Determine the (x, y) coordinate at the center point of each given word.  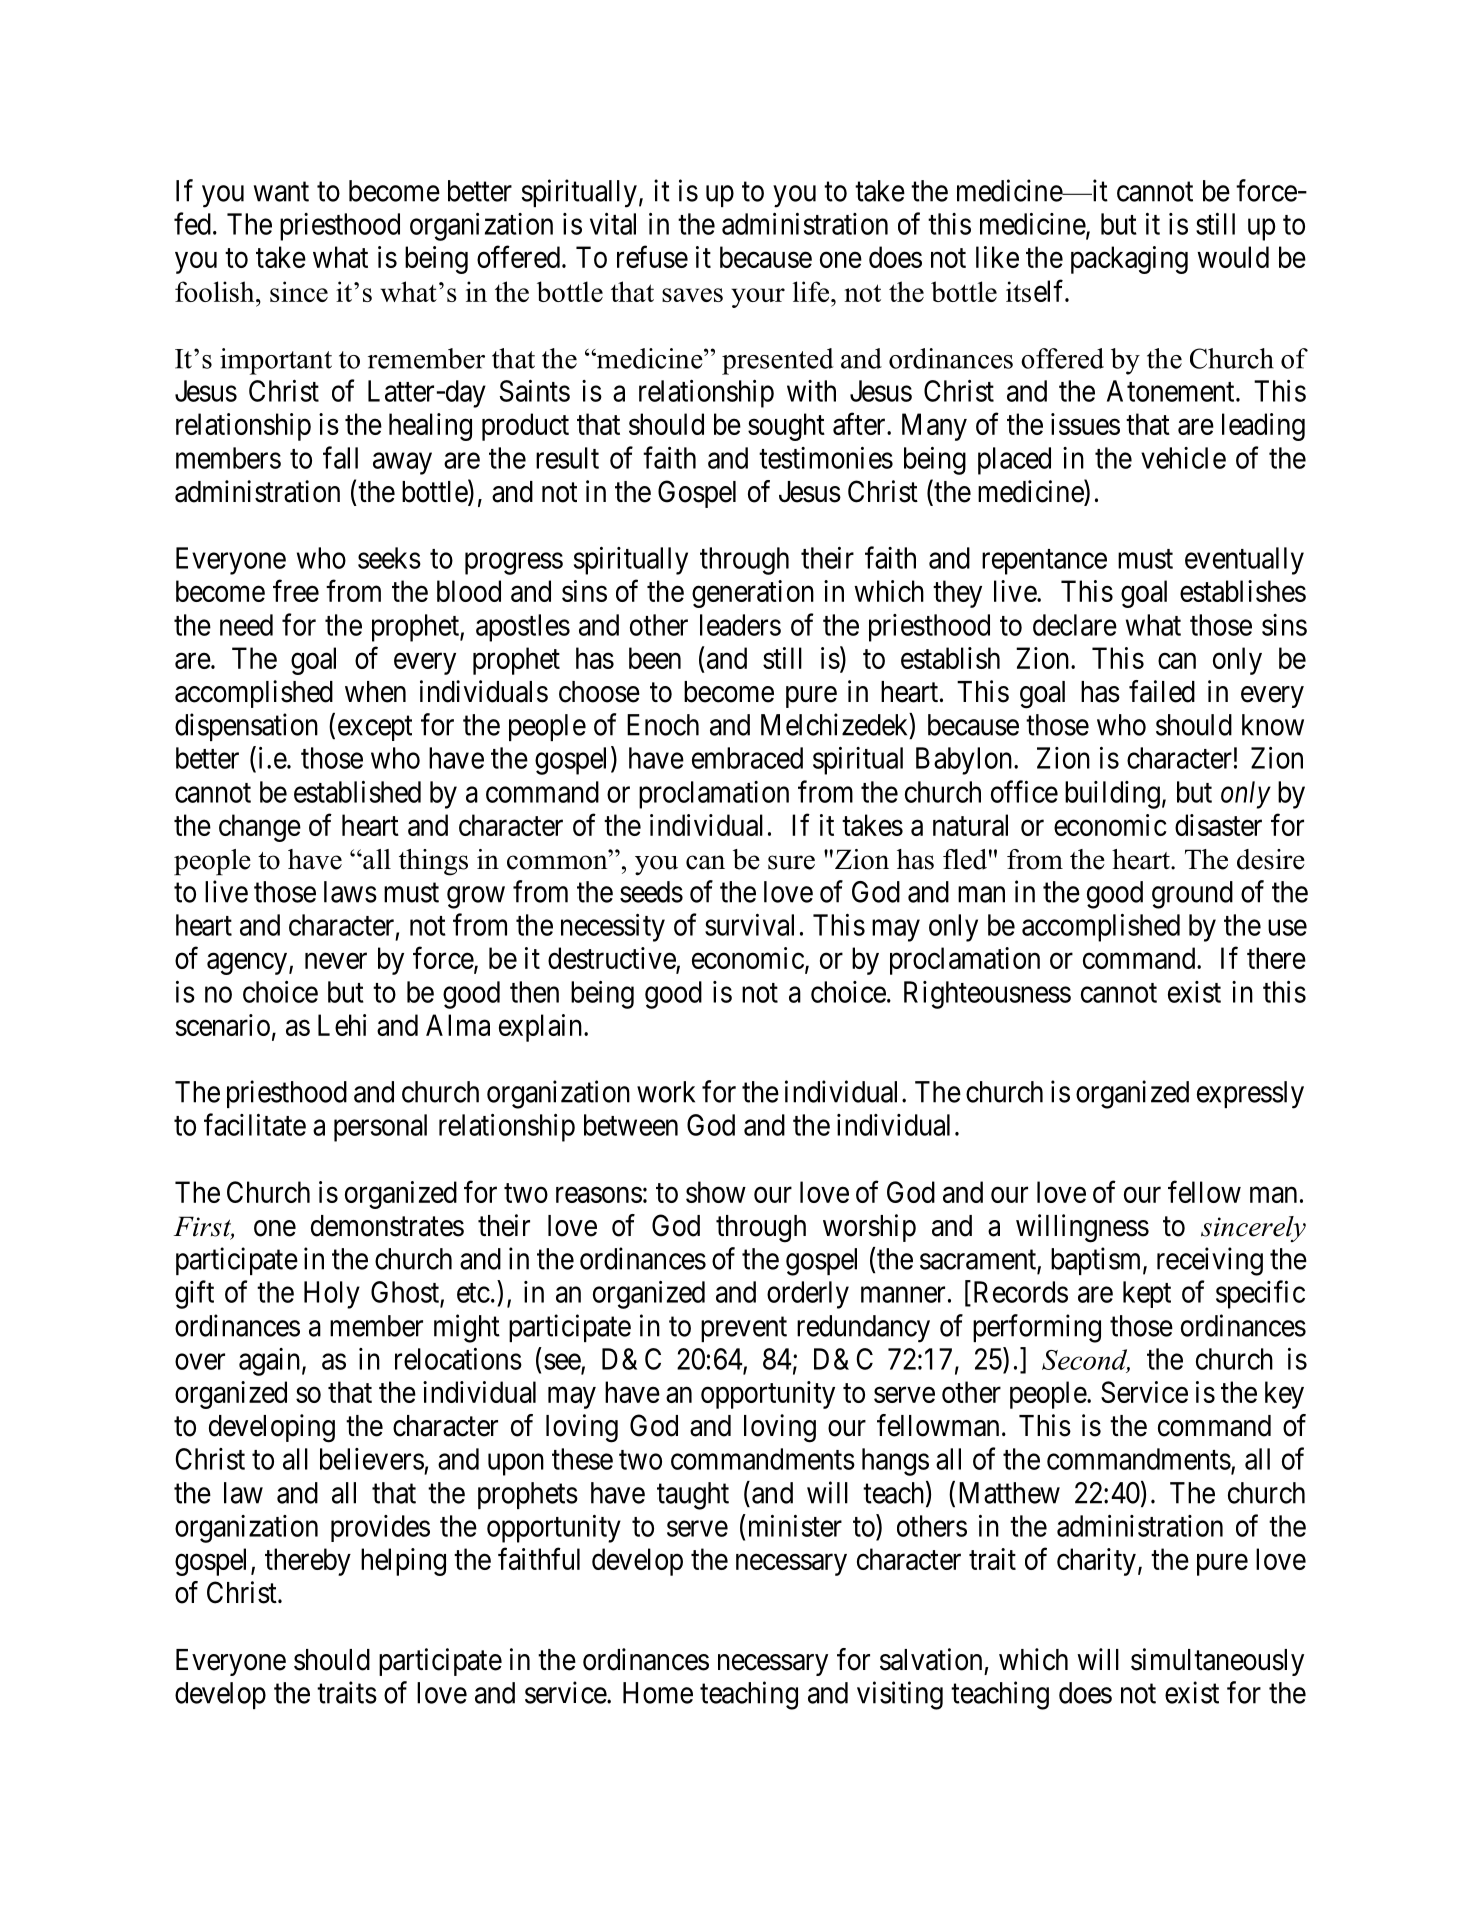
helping (403, 1562)
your (758, 298)
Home (658, 1693)
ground (1192, 895)
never (336, 961)
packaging (1129, 260)
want (281, 192)
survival (749, 925)
